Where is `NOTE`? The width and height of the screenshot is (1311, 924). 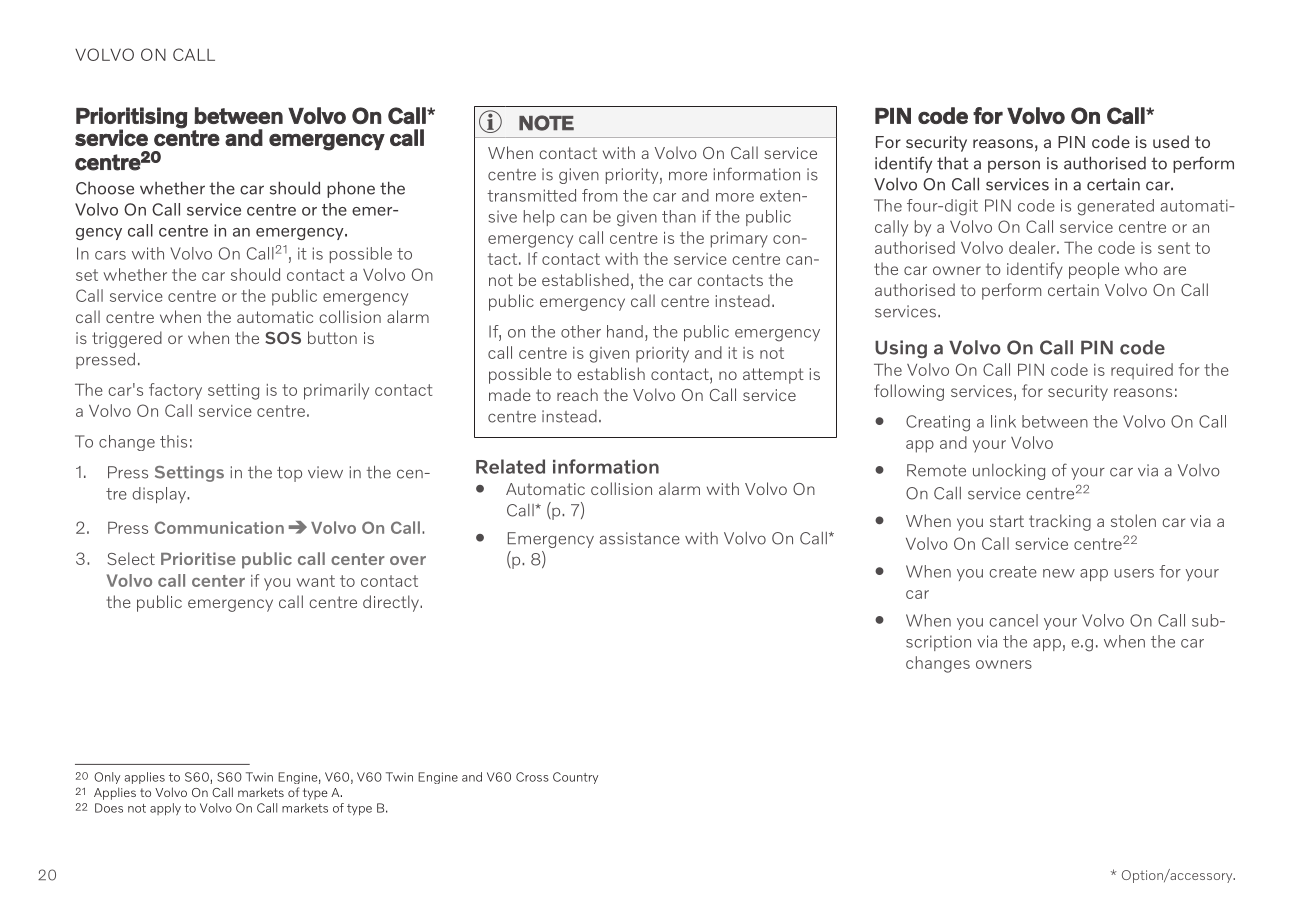 NOTE is located at coordinates (546, 123).
